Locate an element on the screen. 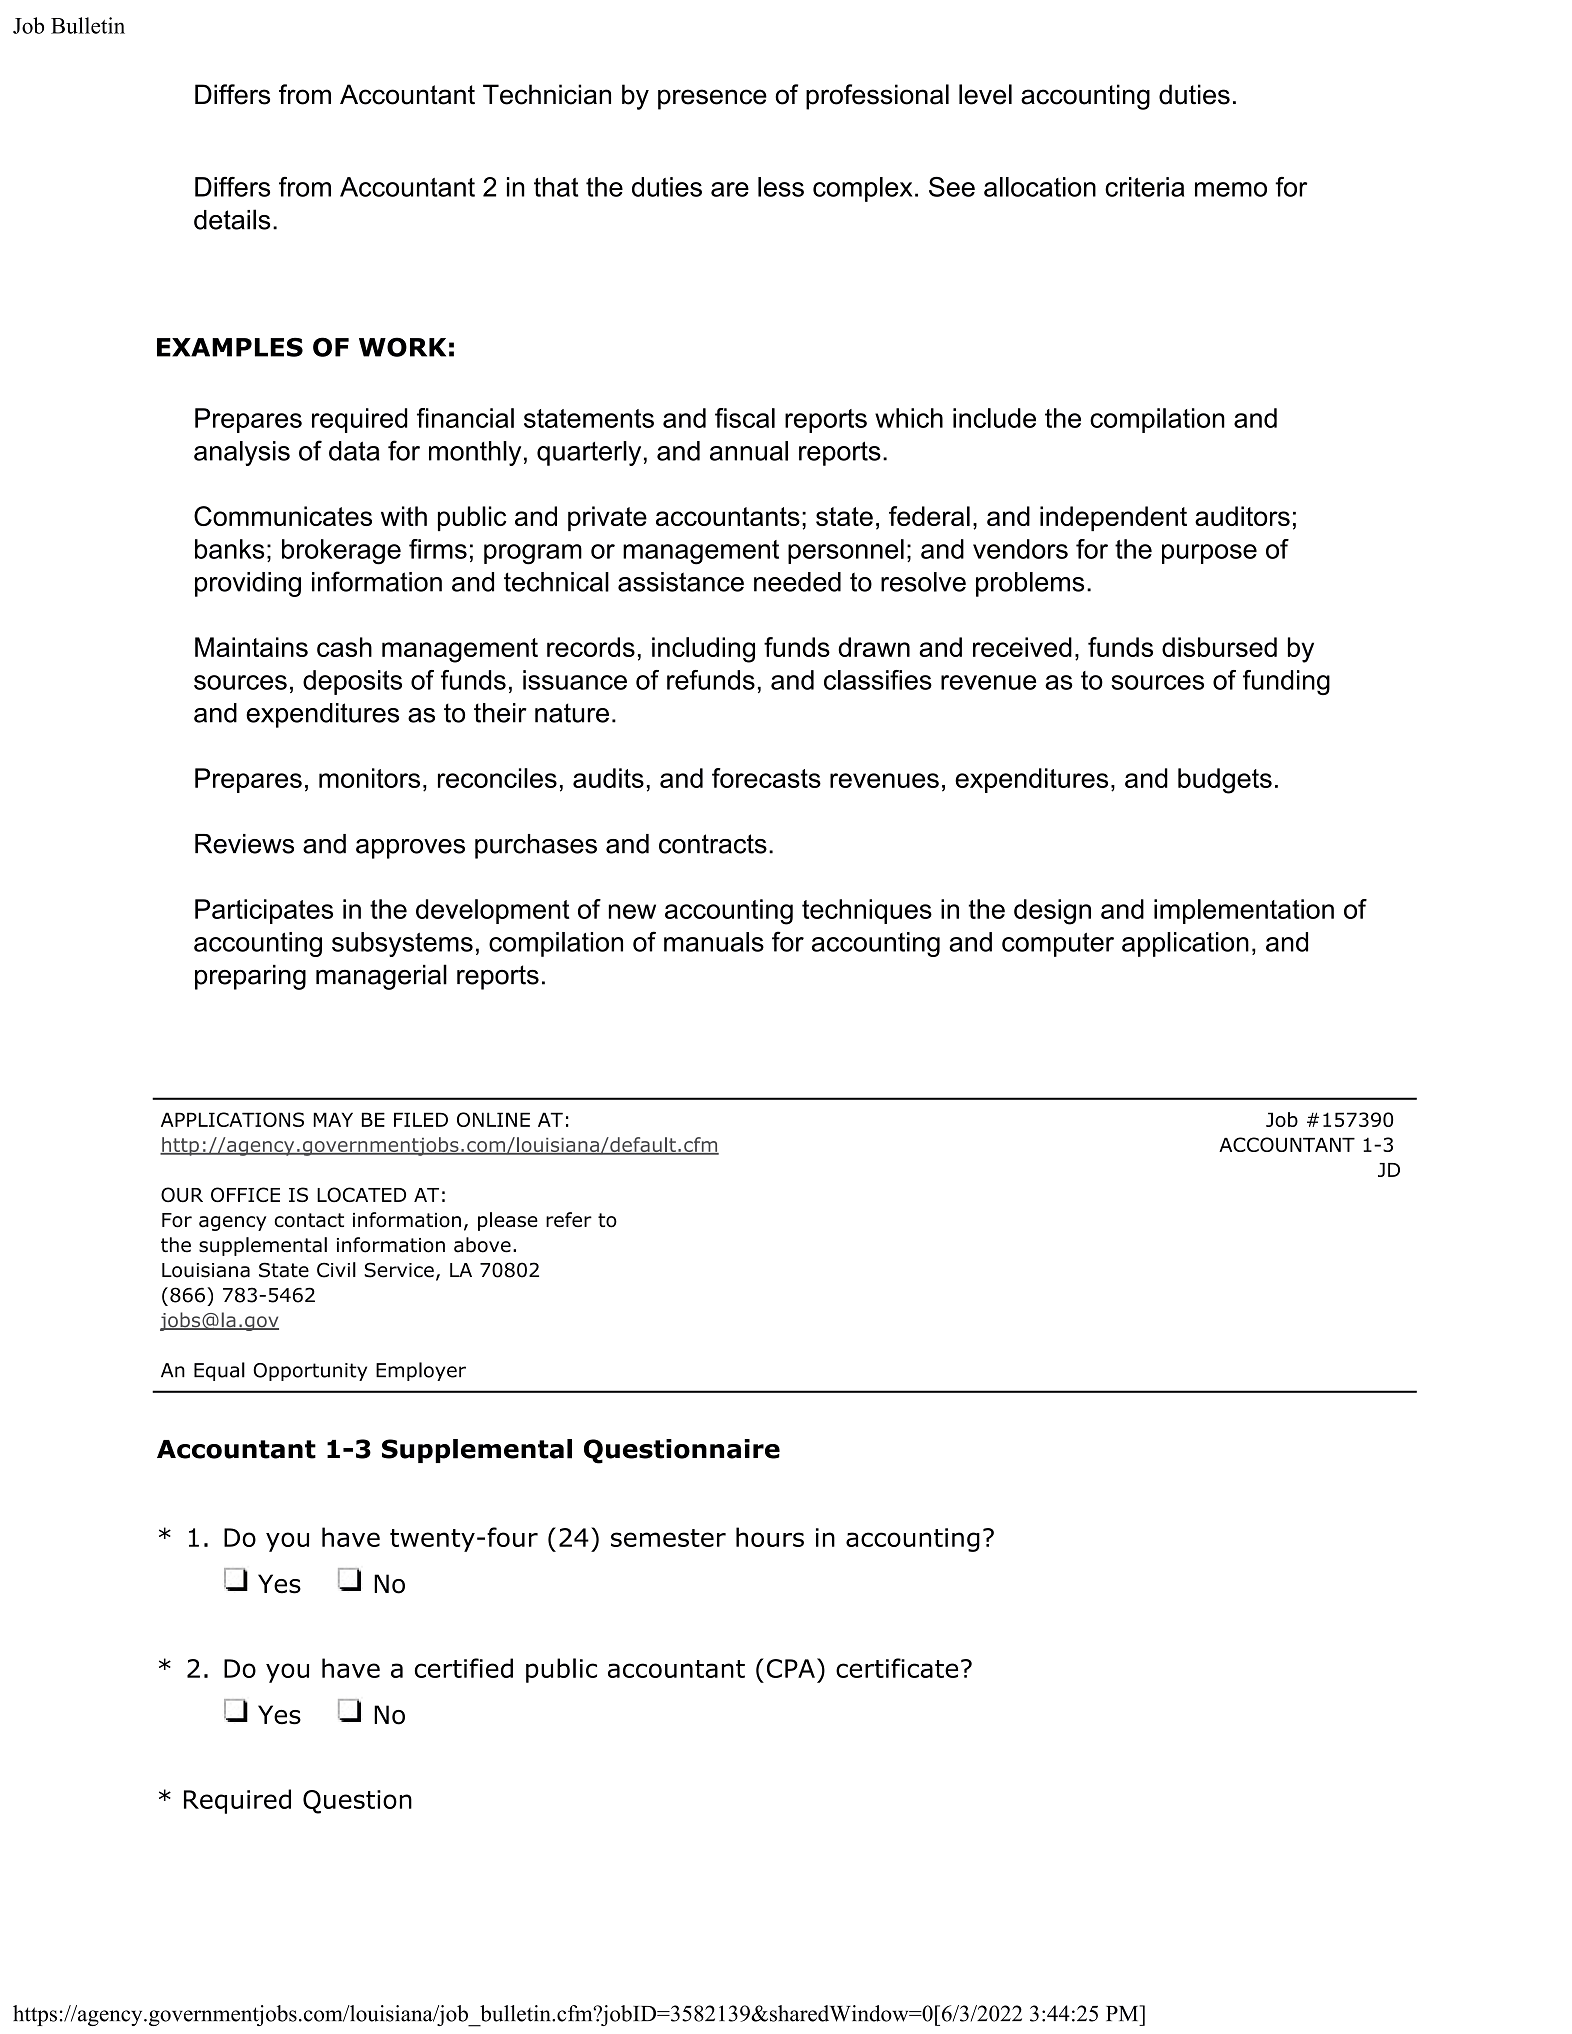  certified is located at coordinates (464, 1668).
